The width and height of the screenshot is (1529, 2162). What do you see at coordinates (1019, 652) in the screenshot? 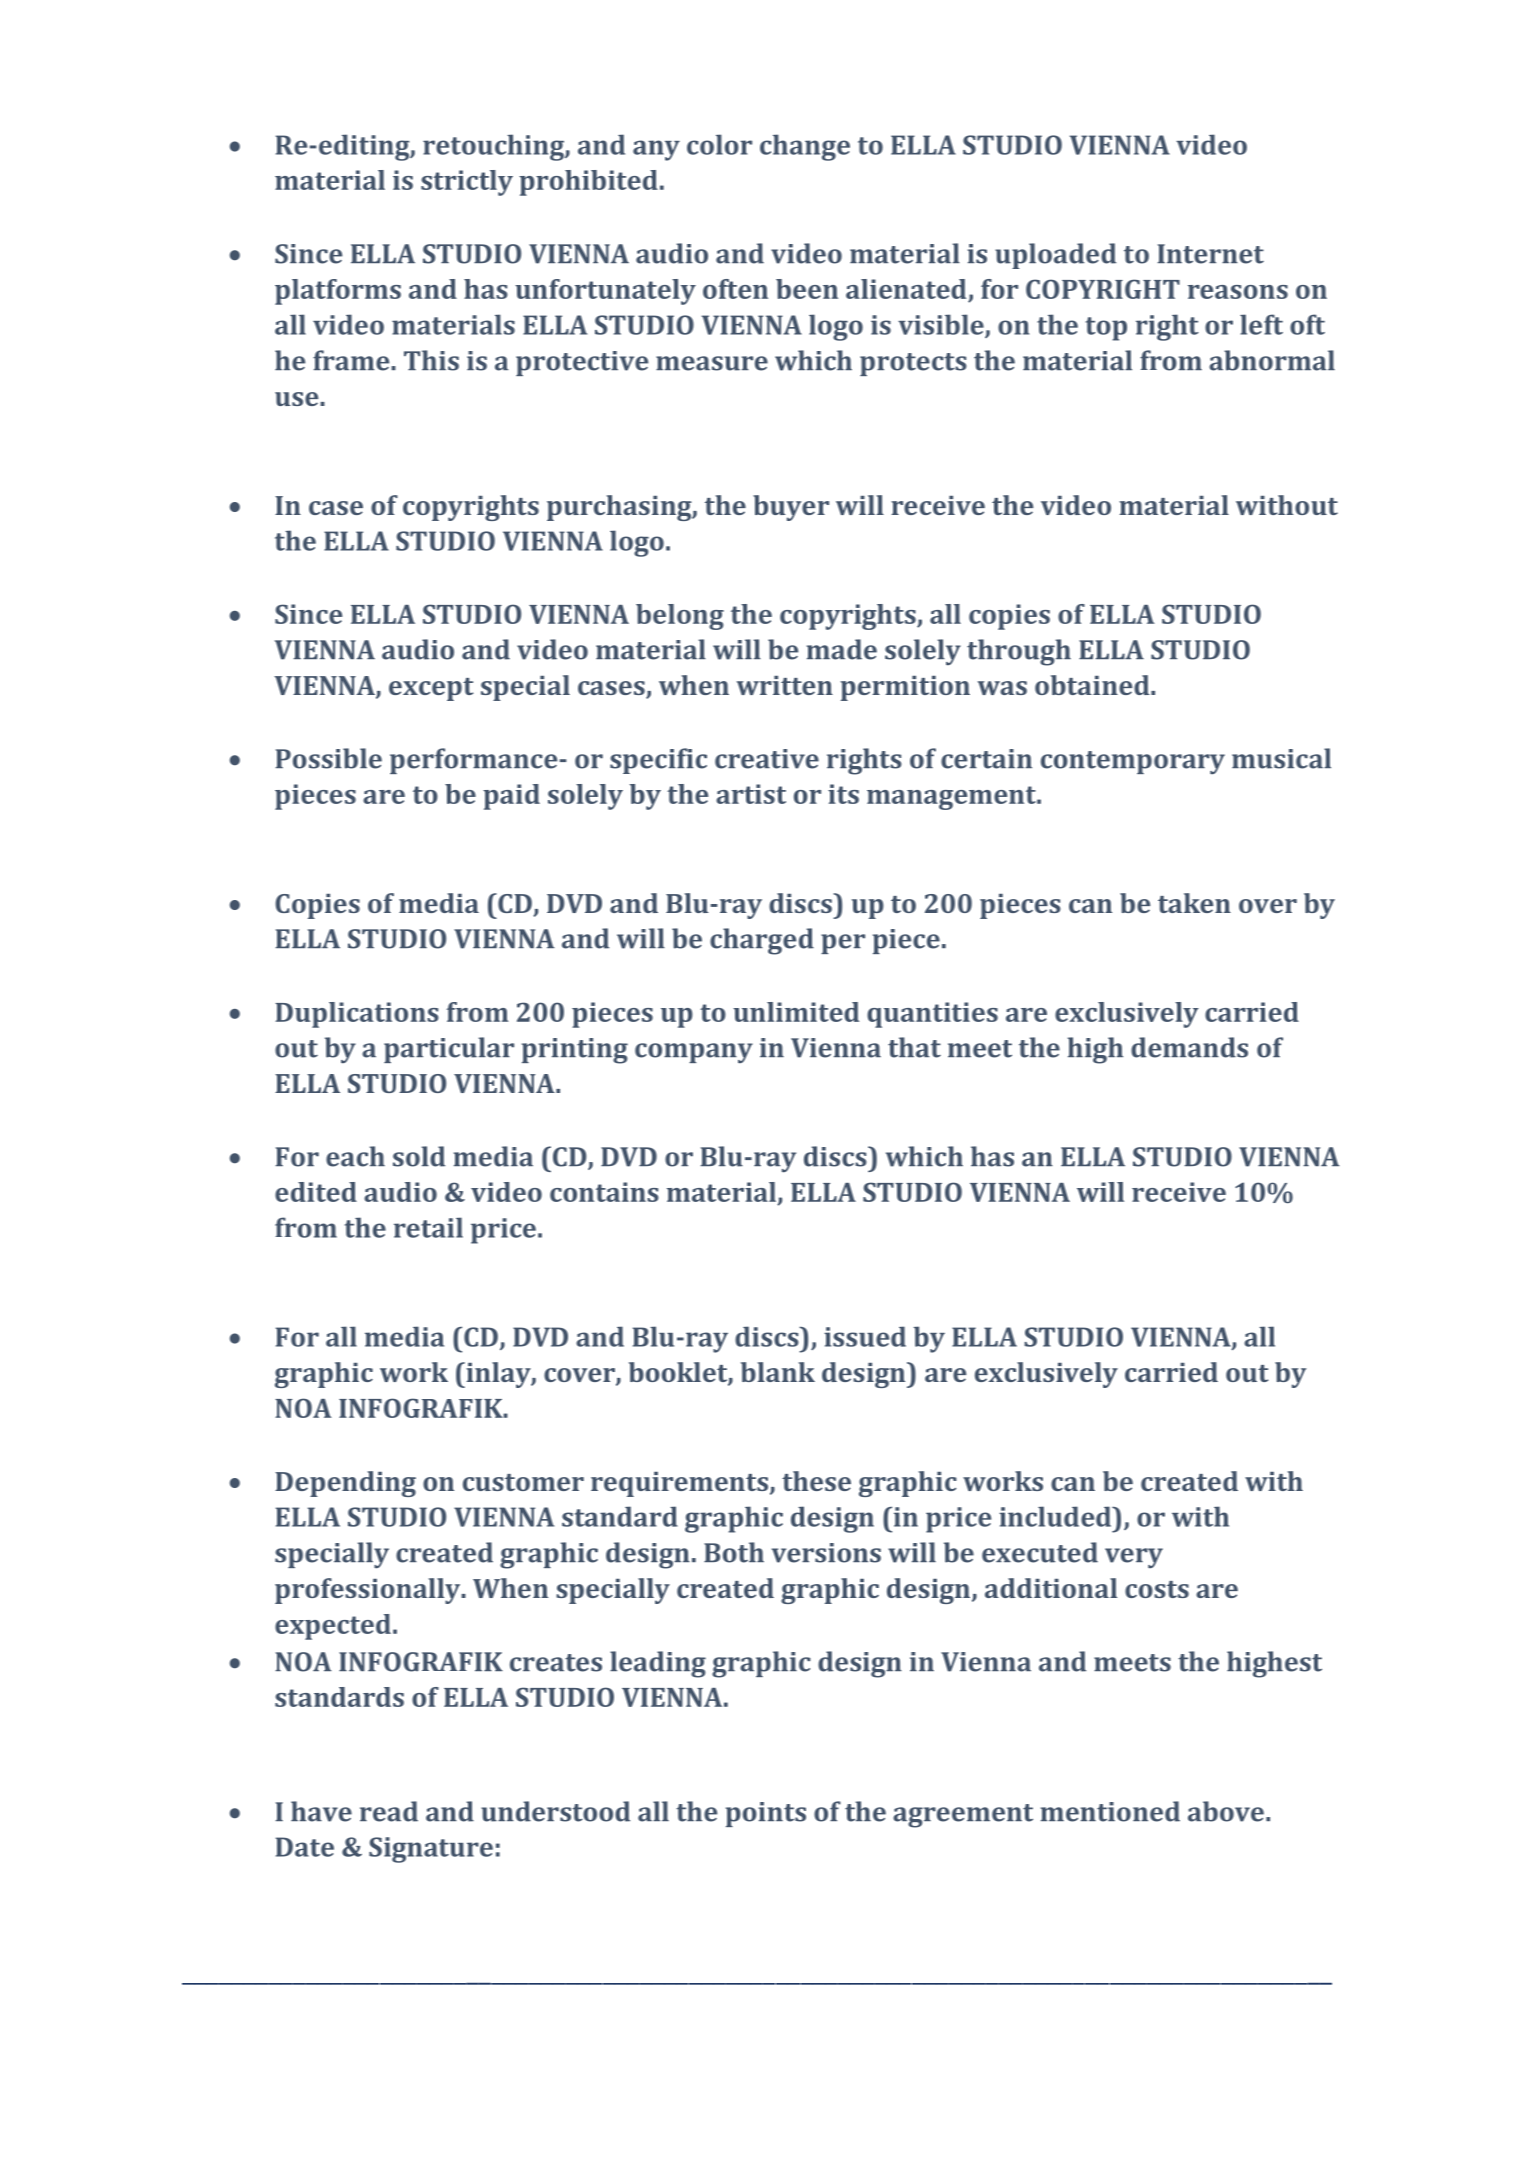
I see `through` at bounding box center [1019, 652].
